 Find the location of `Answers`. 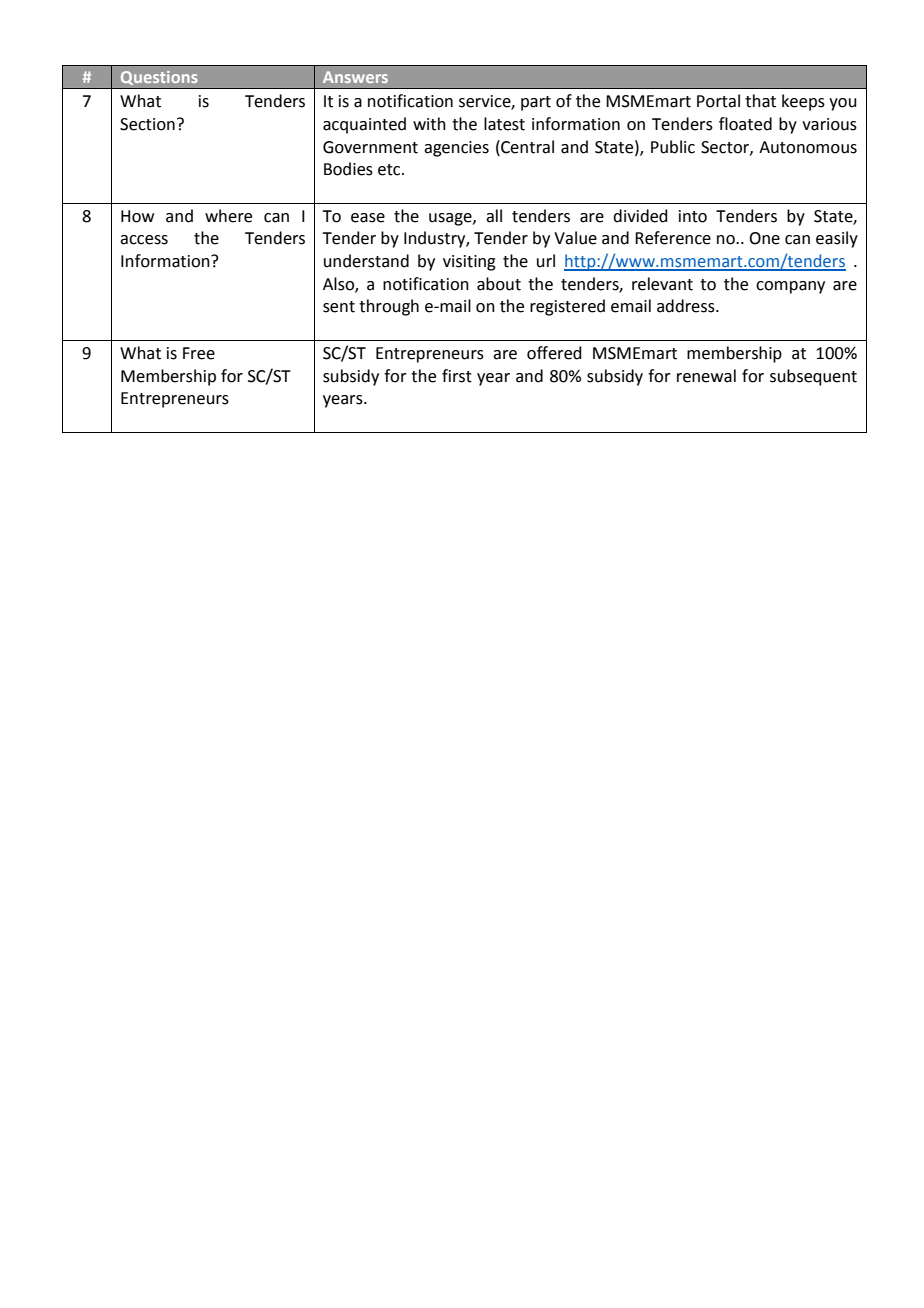

Answers is located at coordinates (355, 77).
